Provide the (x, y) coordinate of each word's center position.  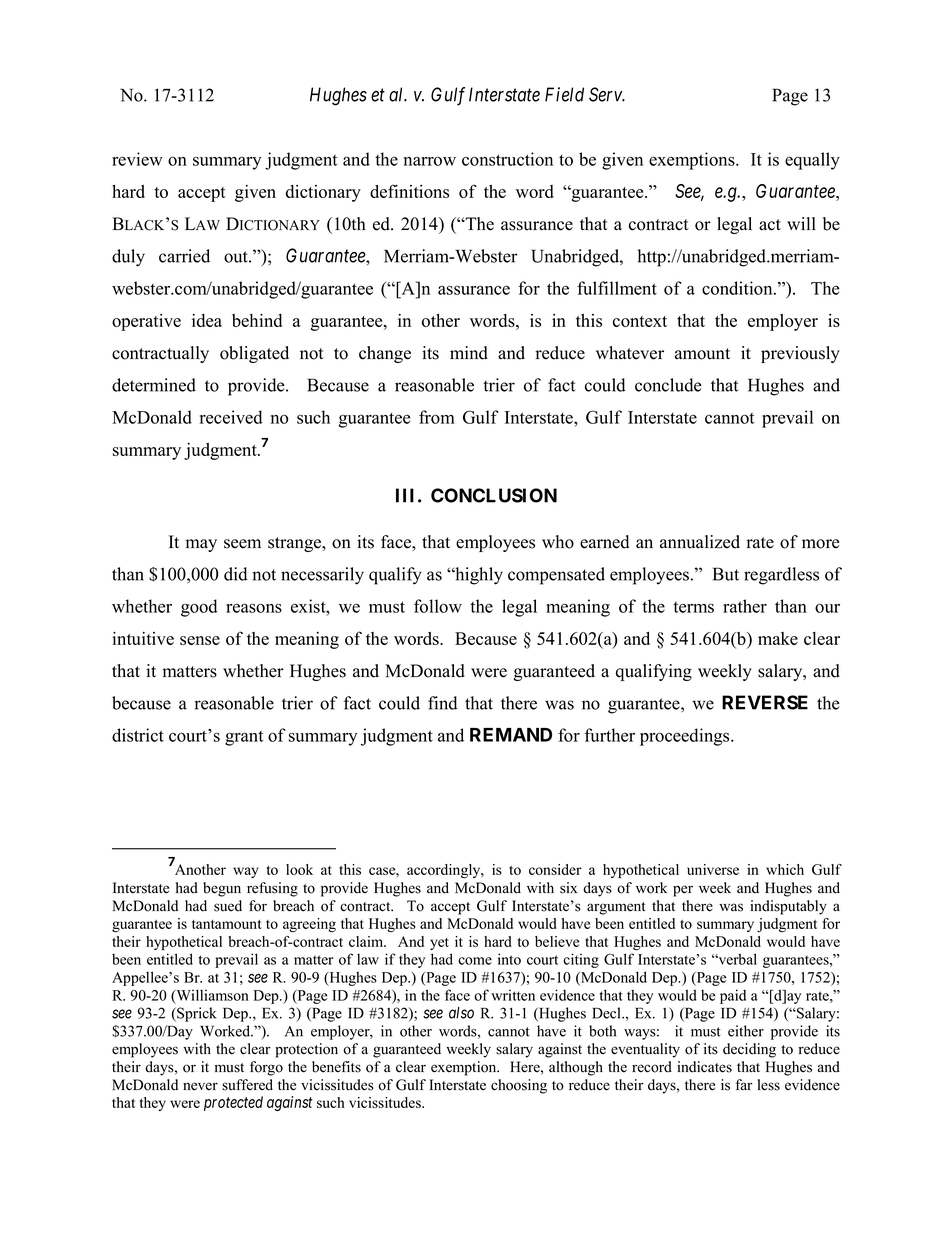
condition (738, 288)
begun (222, 889)
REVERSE (765, 702)
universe (713, 869)
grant (244, 738)
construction (507, 159)
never (200, 1086)
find (443, 703)
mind (469, 353)
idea (207, 320)
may (201, 545)
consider (555, 869)
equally (812, 161)
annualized (700, 542)
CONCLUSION (494, 495)
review (137, 159)
